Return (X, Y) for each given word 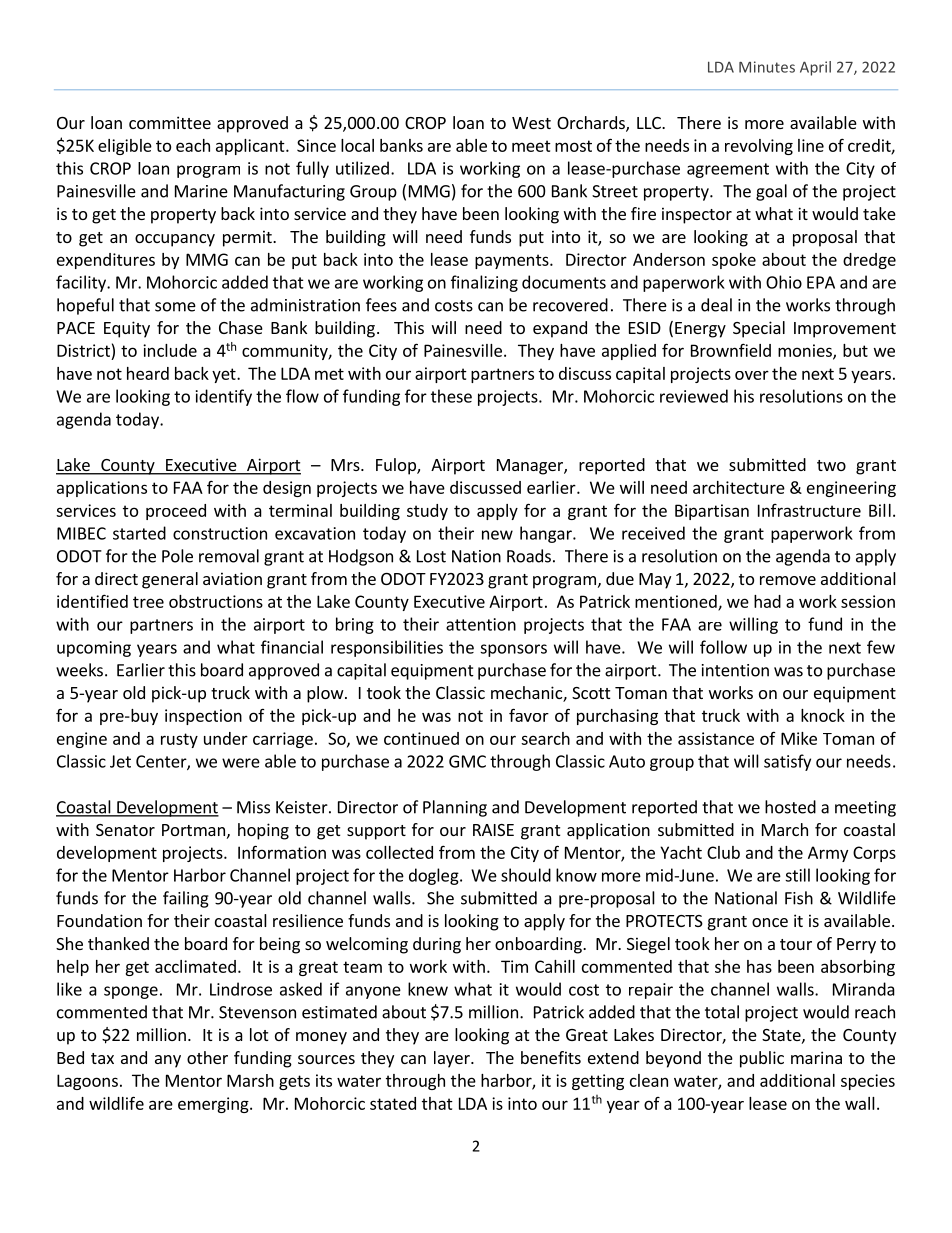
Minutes (767, 67)
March (785, 829)
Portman (193, 830)
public (762, 1059)
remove (788, 580)
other (207, 1057)
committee (170, 122)
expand (560, 329)
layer (453, 1059)
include (170, 350)
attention (481, 624)
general (170, 580)
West (531, 123)
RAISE (493, 830)
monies (806, 351)
